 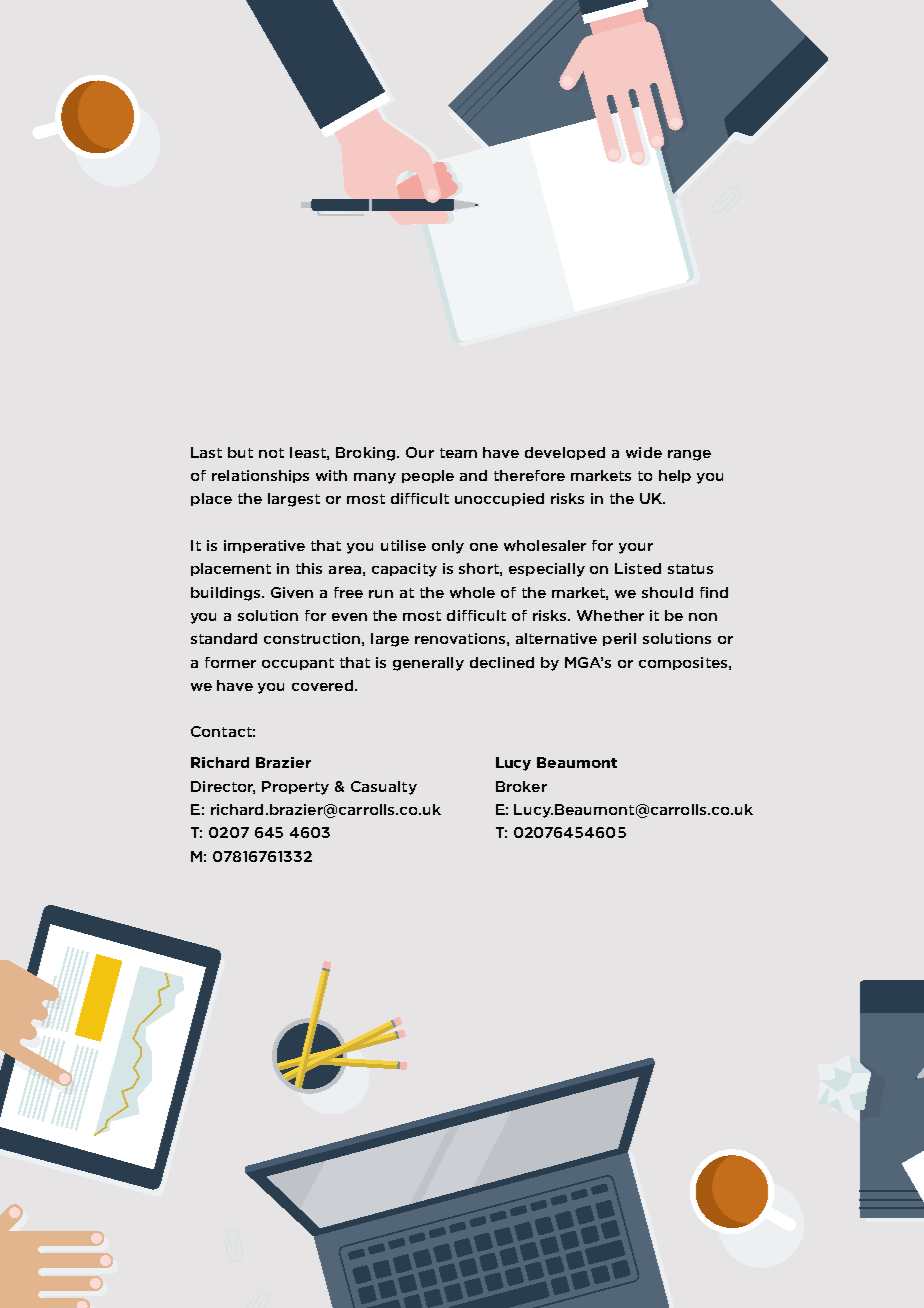 What do you see at coordinates (264, 546) in the screenshot?
I see `imperative` at bounding box center [264, 546].
